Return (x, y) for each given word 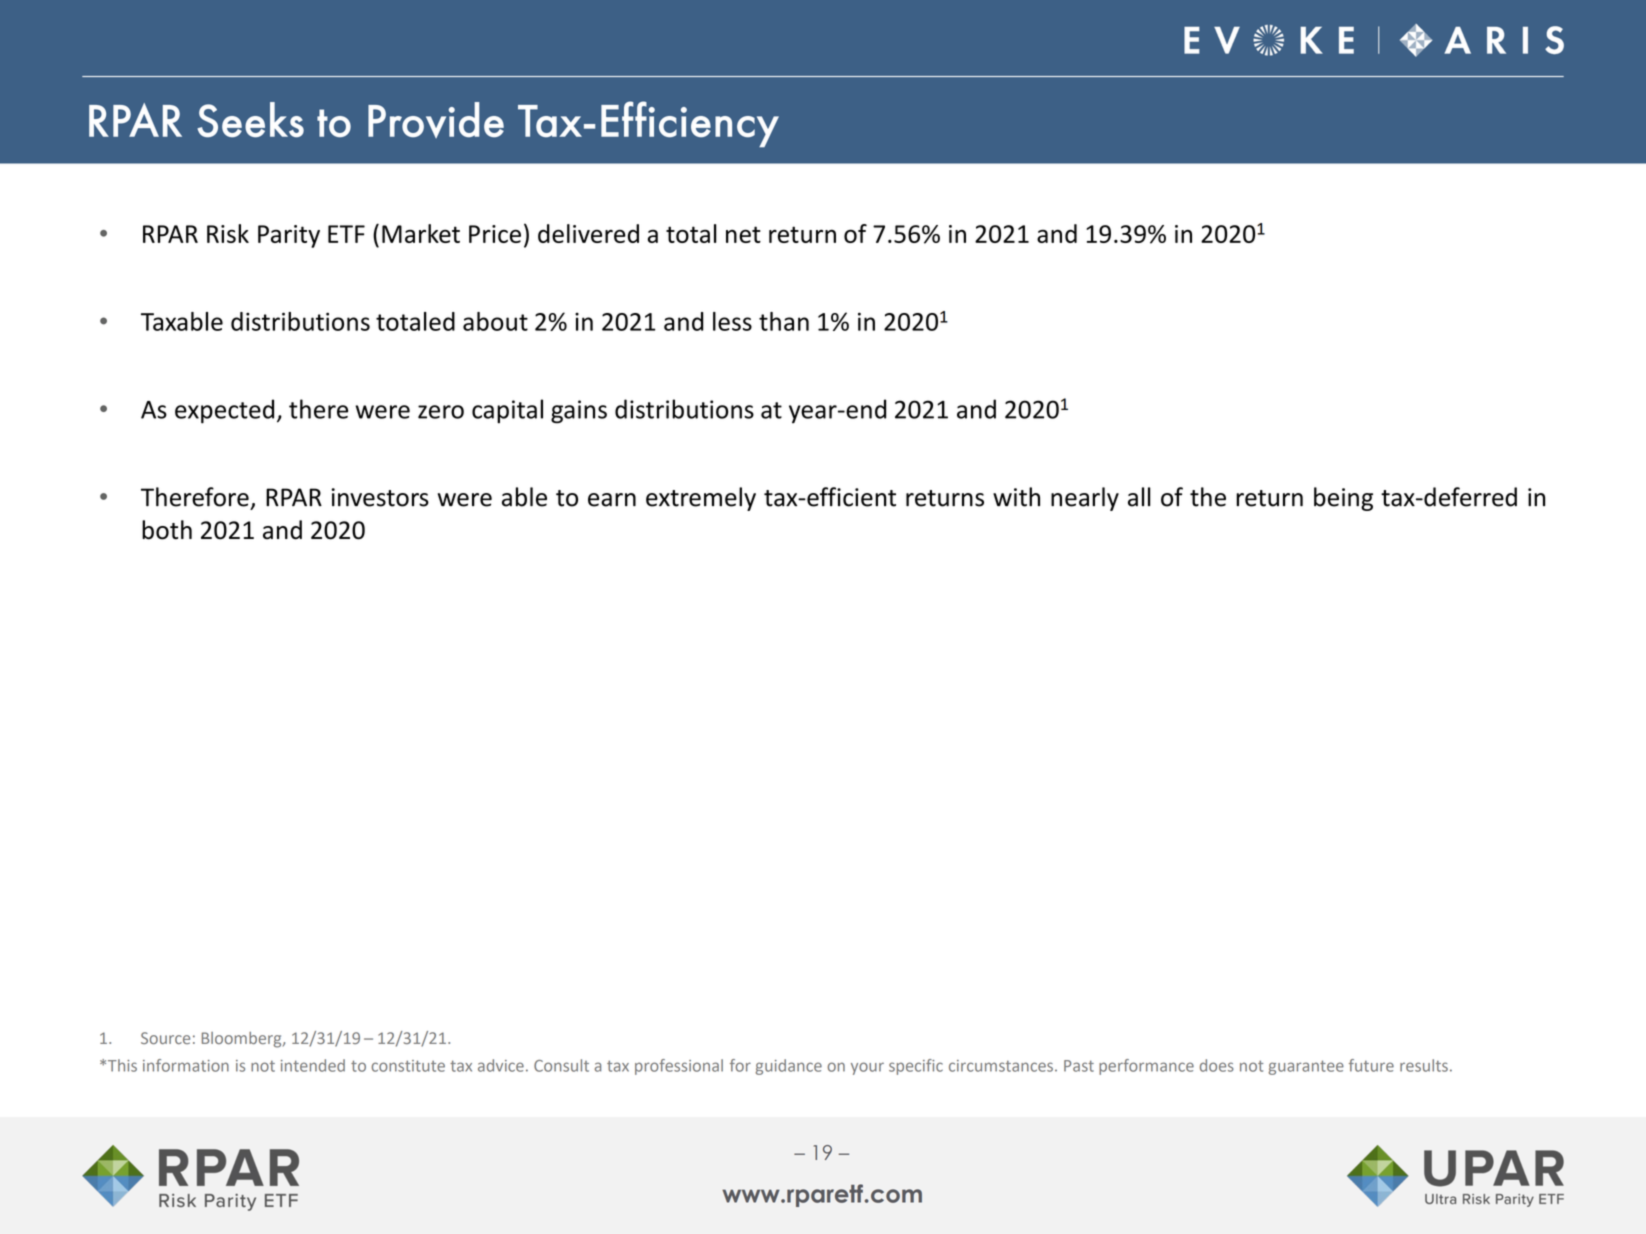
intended (313, 1065)
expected (224, 411)
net (743, 234)
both (167, 530)
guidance (788, 1067)
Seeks (250, 119)
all (1139, 497)
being (1343, 499)
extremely (701, 499)
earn (612, 500)
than (784, 321)
